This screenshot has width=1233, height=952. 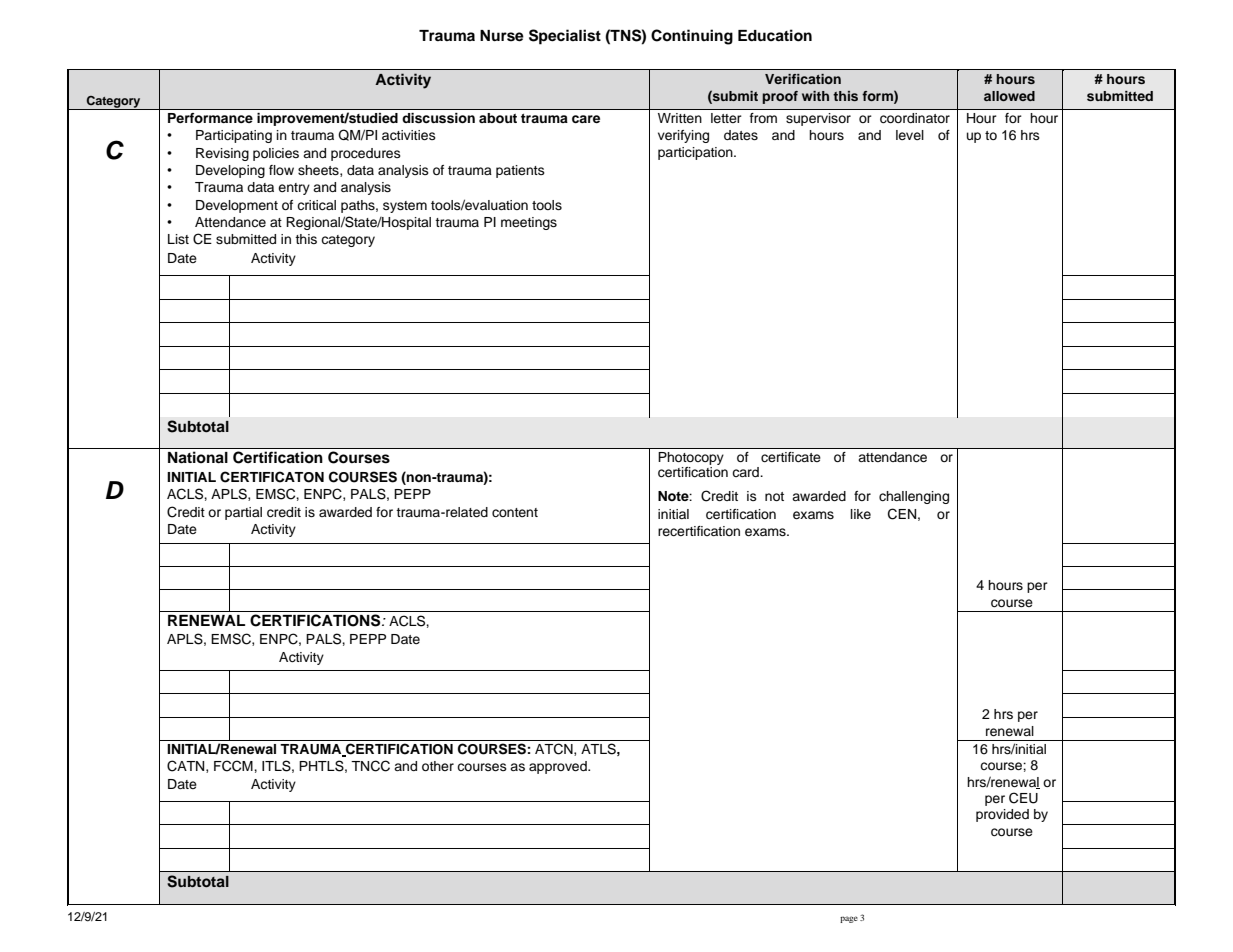 I want to click on meetings, so click(x=529, y=223).
